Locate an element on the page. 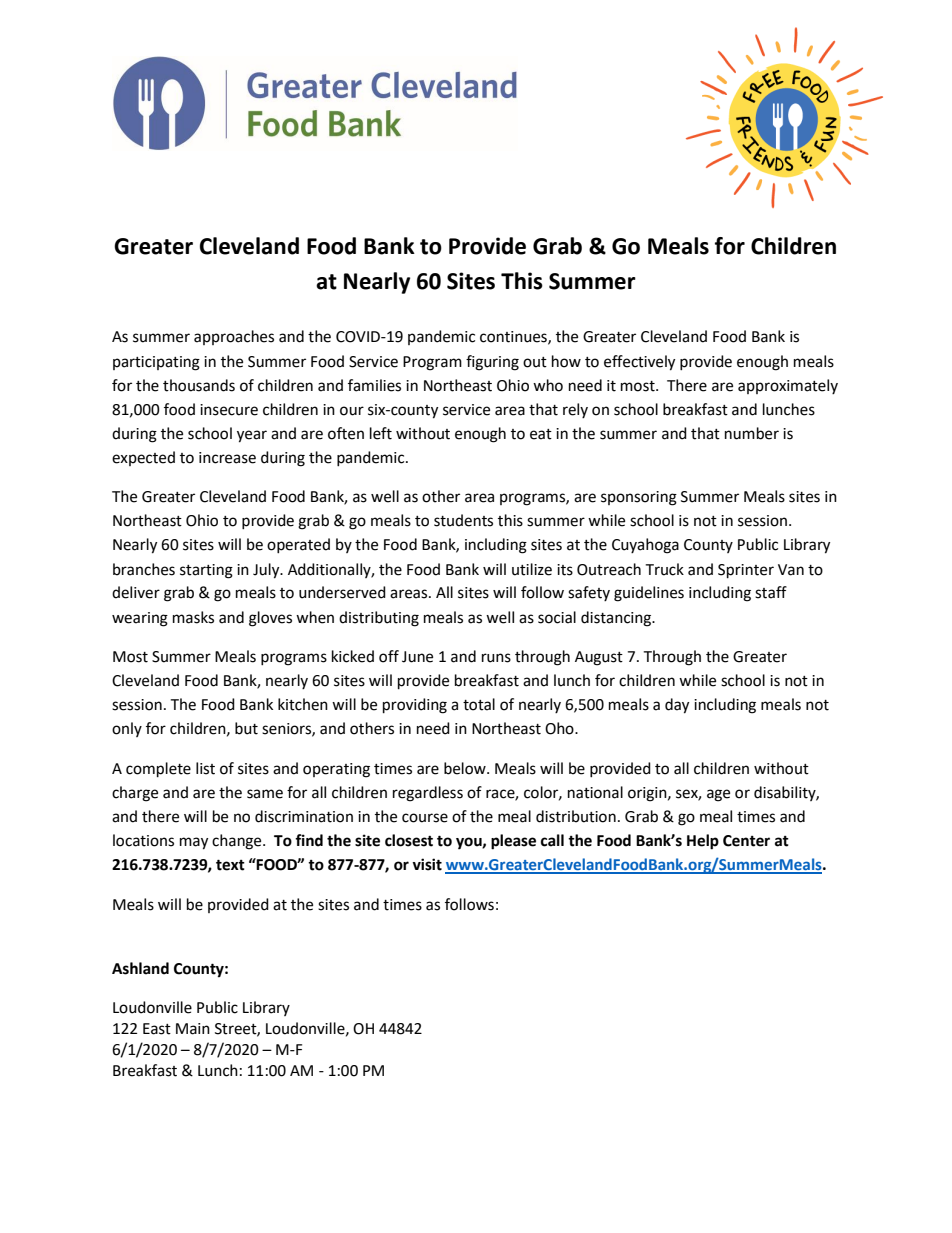 Image resolution: width=952 pixels, height=1233 pixels. text is located at coordinates (230, 865).
